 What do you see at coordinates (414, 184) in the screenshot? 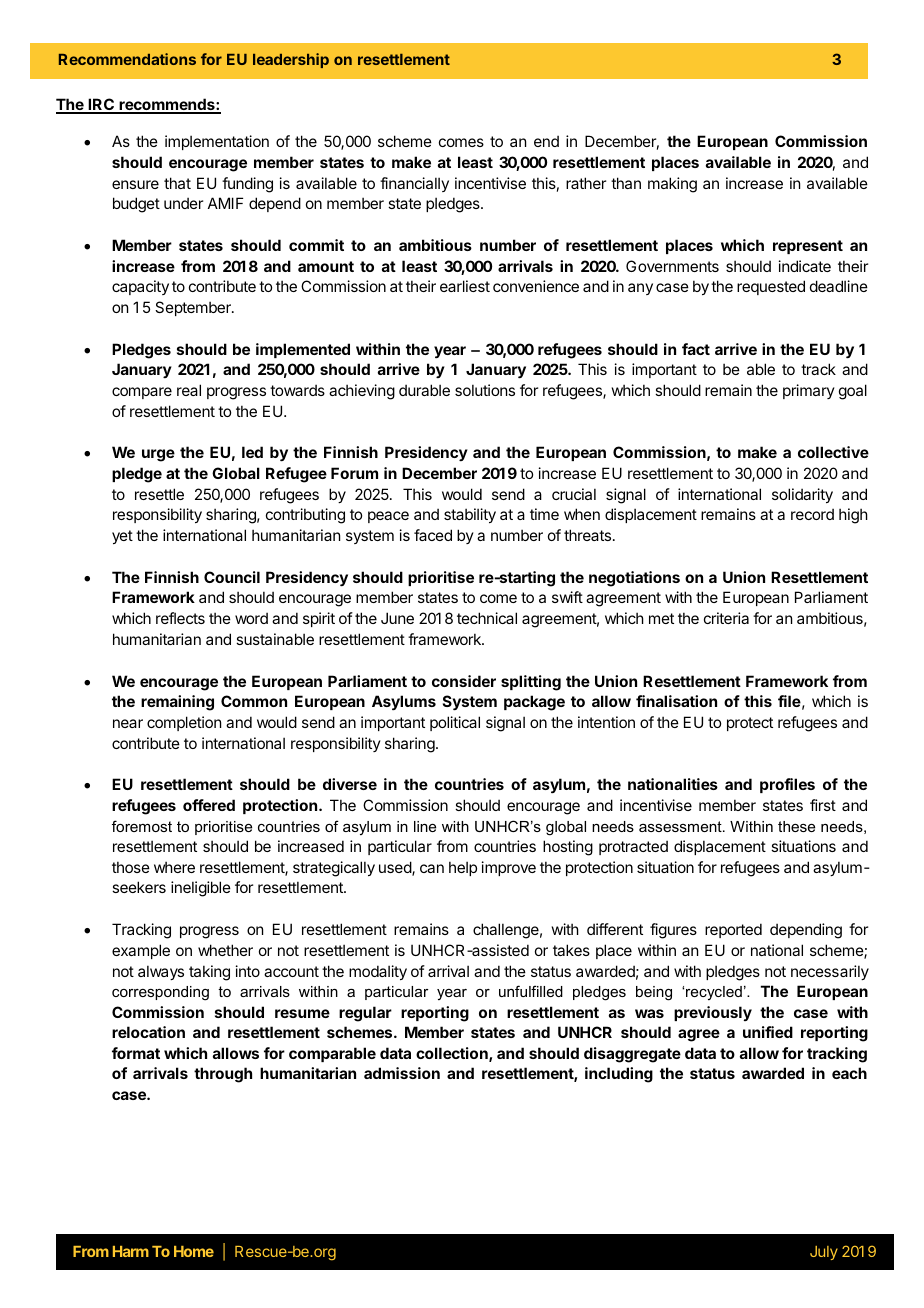
I see `financially` at bounding box center [414, 184].
